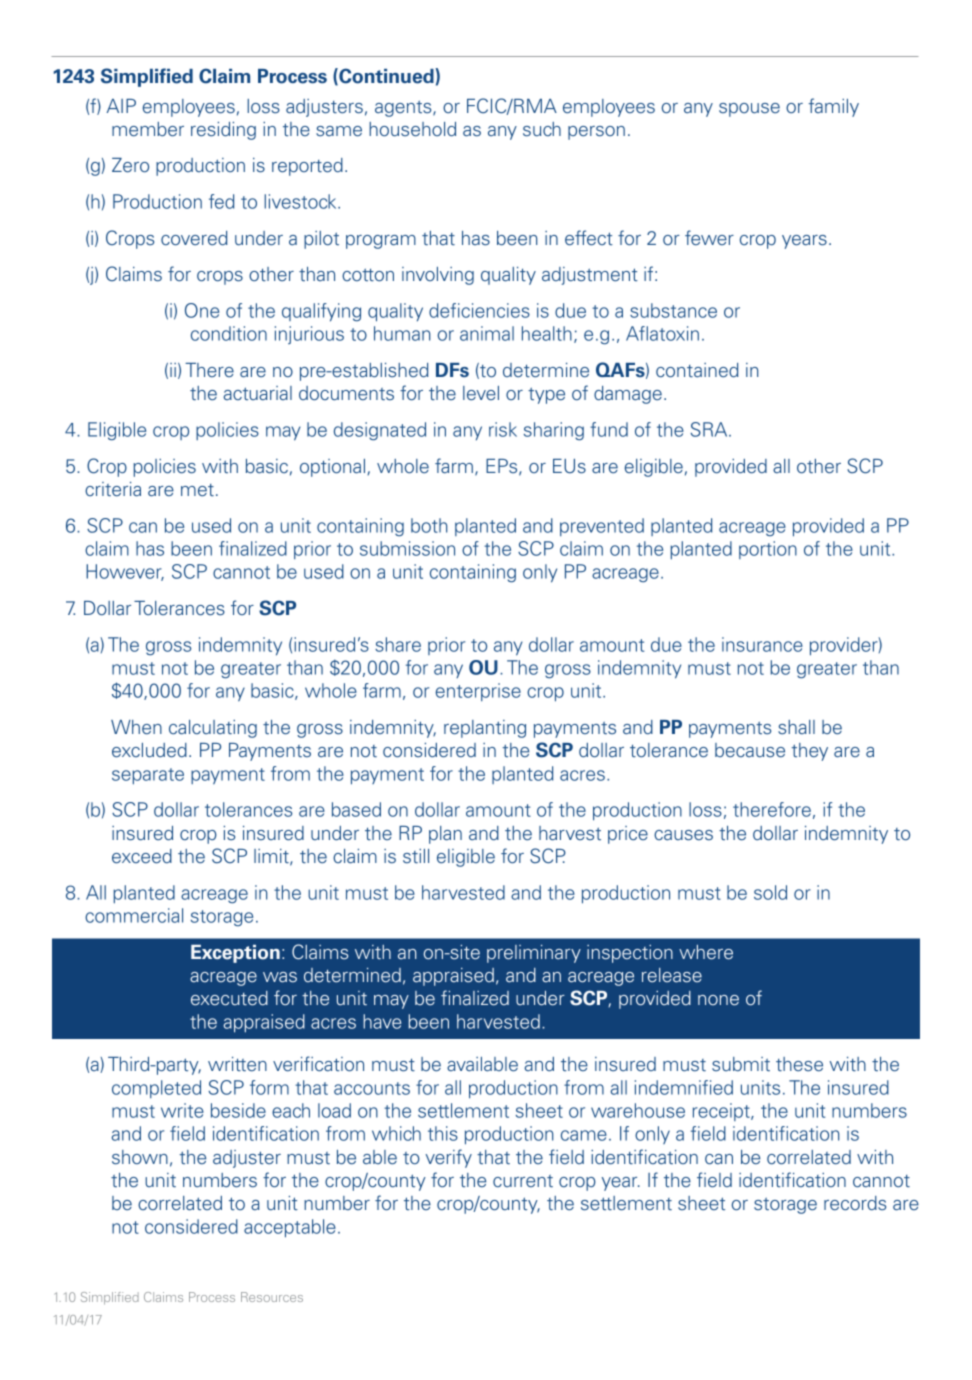 This screenshot has width=972, height=1380. I want to click on Resources, so click(272, 1297).
